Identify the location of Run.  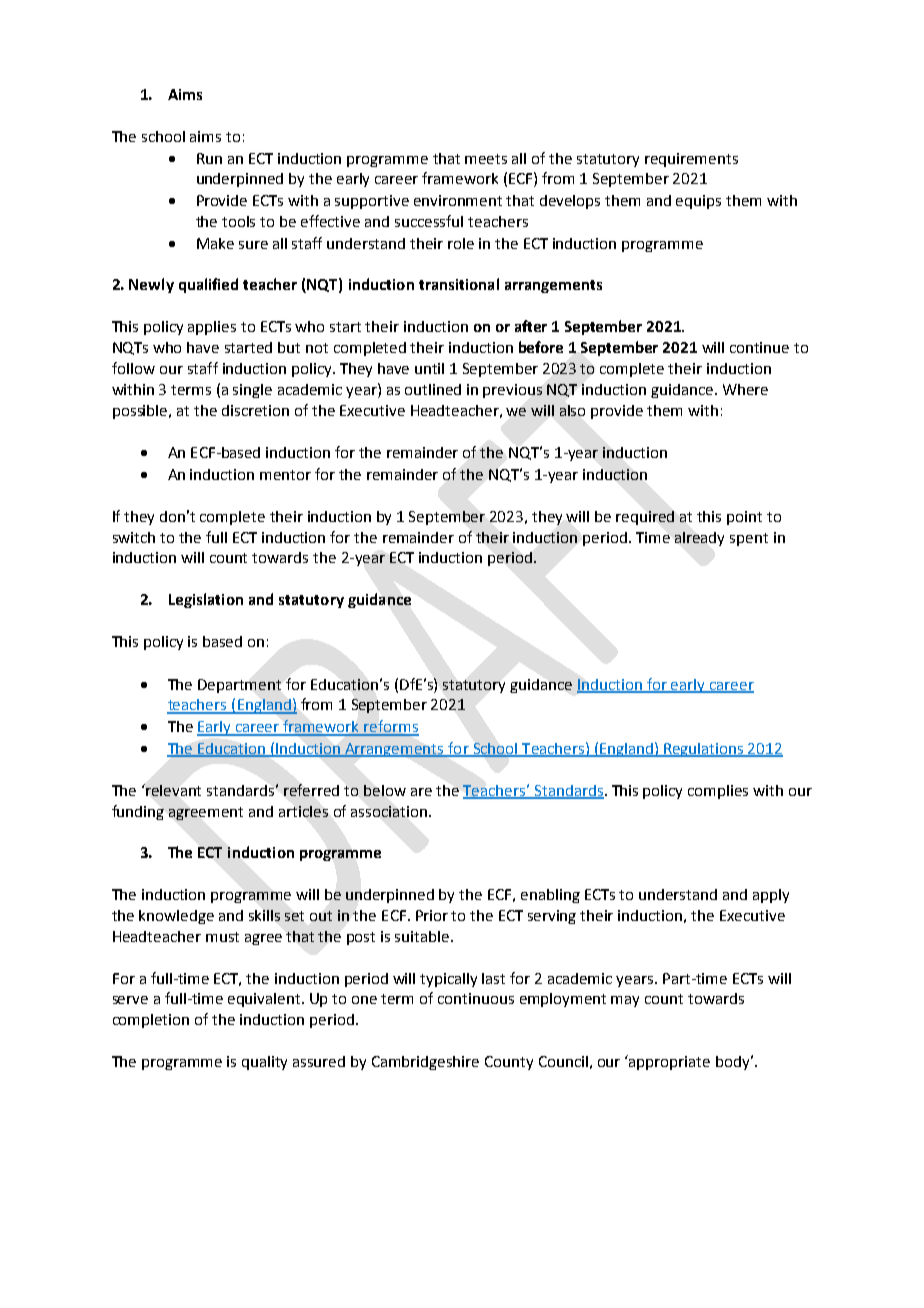
(209, 158).
